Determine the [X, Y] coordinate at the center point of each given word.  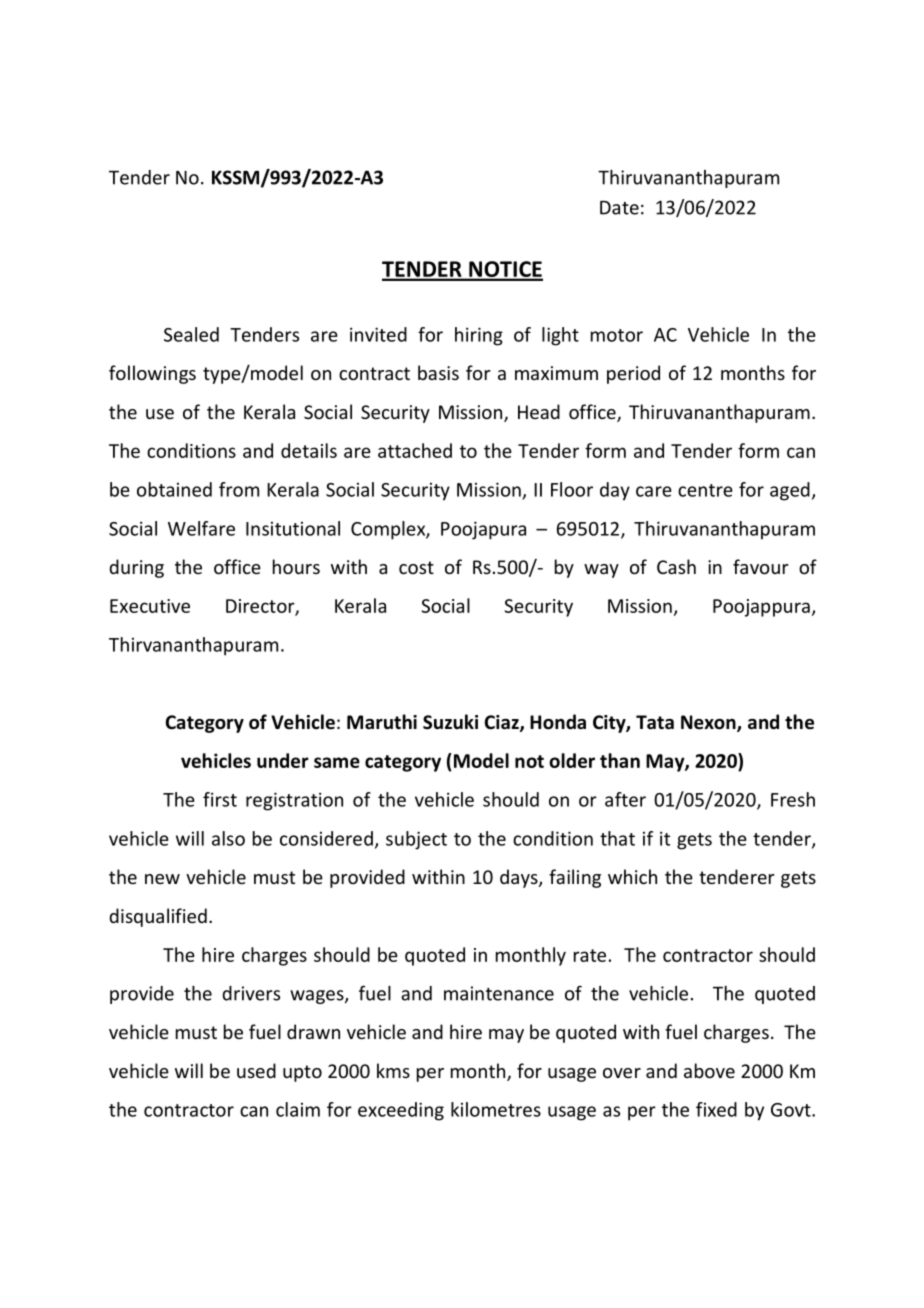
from [239, 489]
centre [705, 490]
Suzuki [450, 722]
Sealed [191, 334]
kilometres [496, 1109]
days [520, 878]
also [228, 838]
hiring [479, 336]
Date [619, 208]
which [632, 876]
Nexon [709, 723]
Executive [150, 606]
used [256, 1070]
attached [415, 450]
